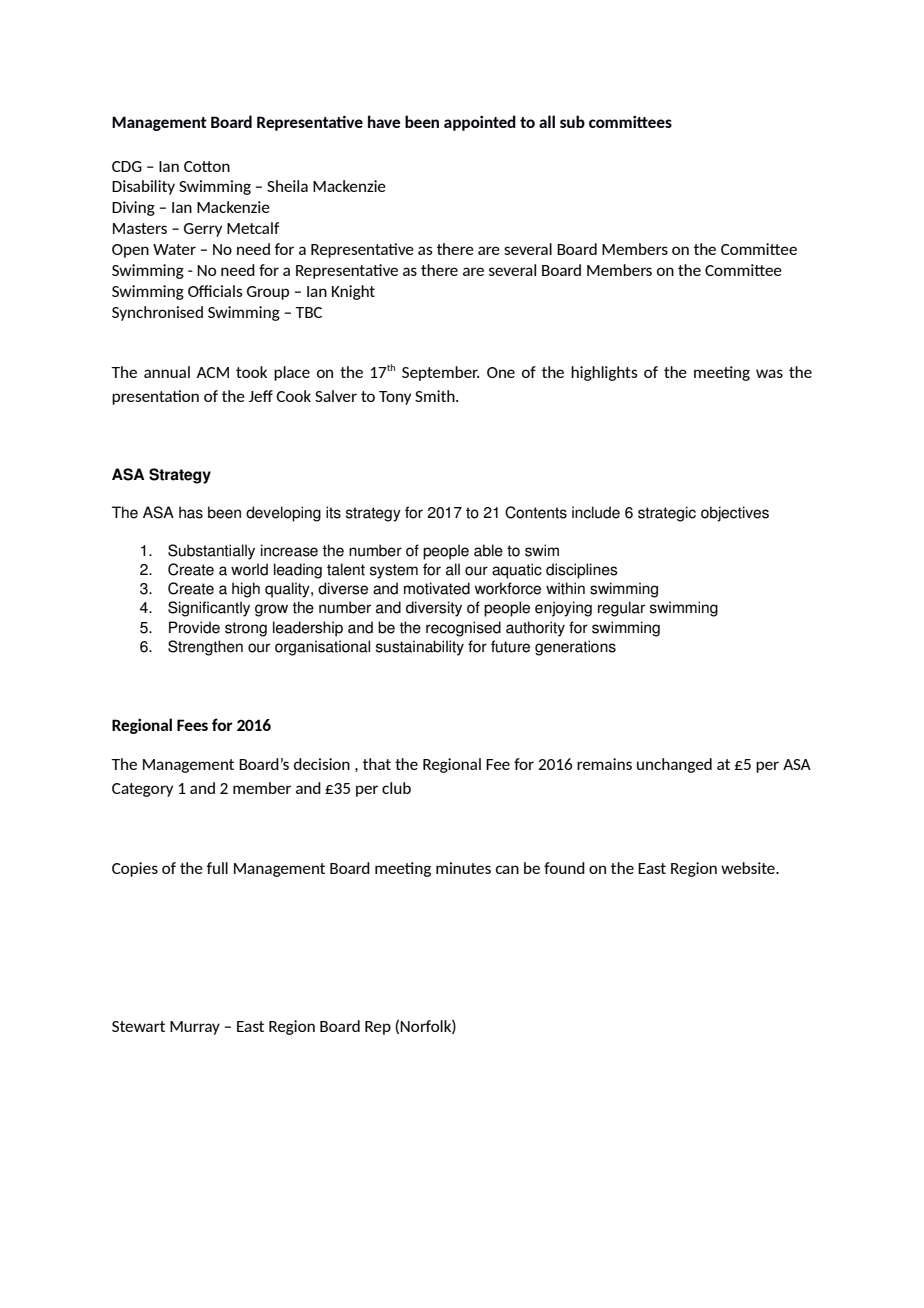 This page has width=924, height=1308. I want to click on website, so click(749, 868).
